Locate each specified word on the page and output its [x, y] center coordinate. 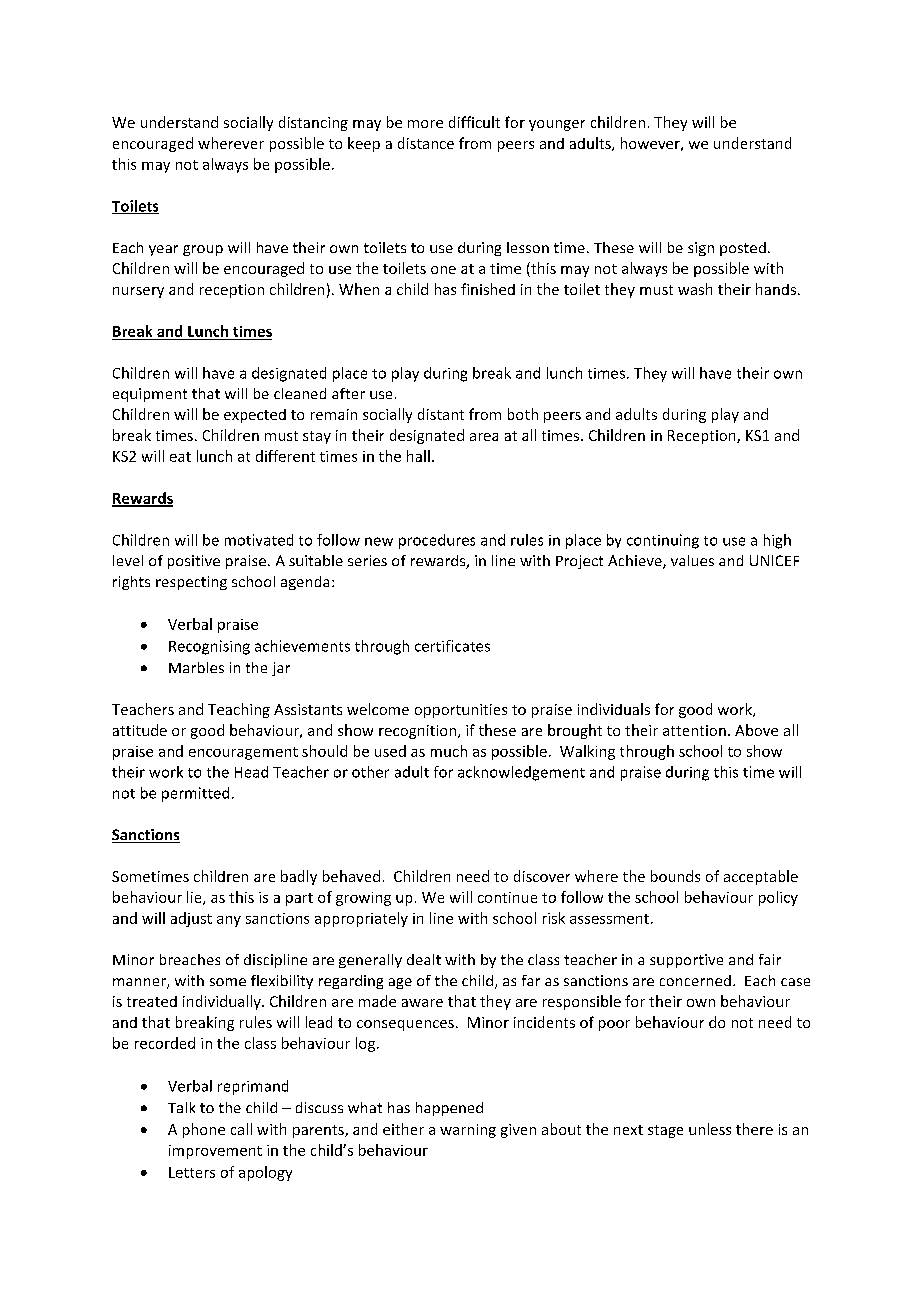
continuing [663, 541]
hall [418, 456]
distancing [313, 123]
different [285, 456]
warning [468, 1131]
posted [743, 249]
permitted [195, 794]
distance [426, 143]
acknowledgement [521, 773]
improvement [215, 1152]
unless [710, 1129]
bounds [675, 876]
